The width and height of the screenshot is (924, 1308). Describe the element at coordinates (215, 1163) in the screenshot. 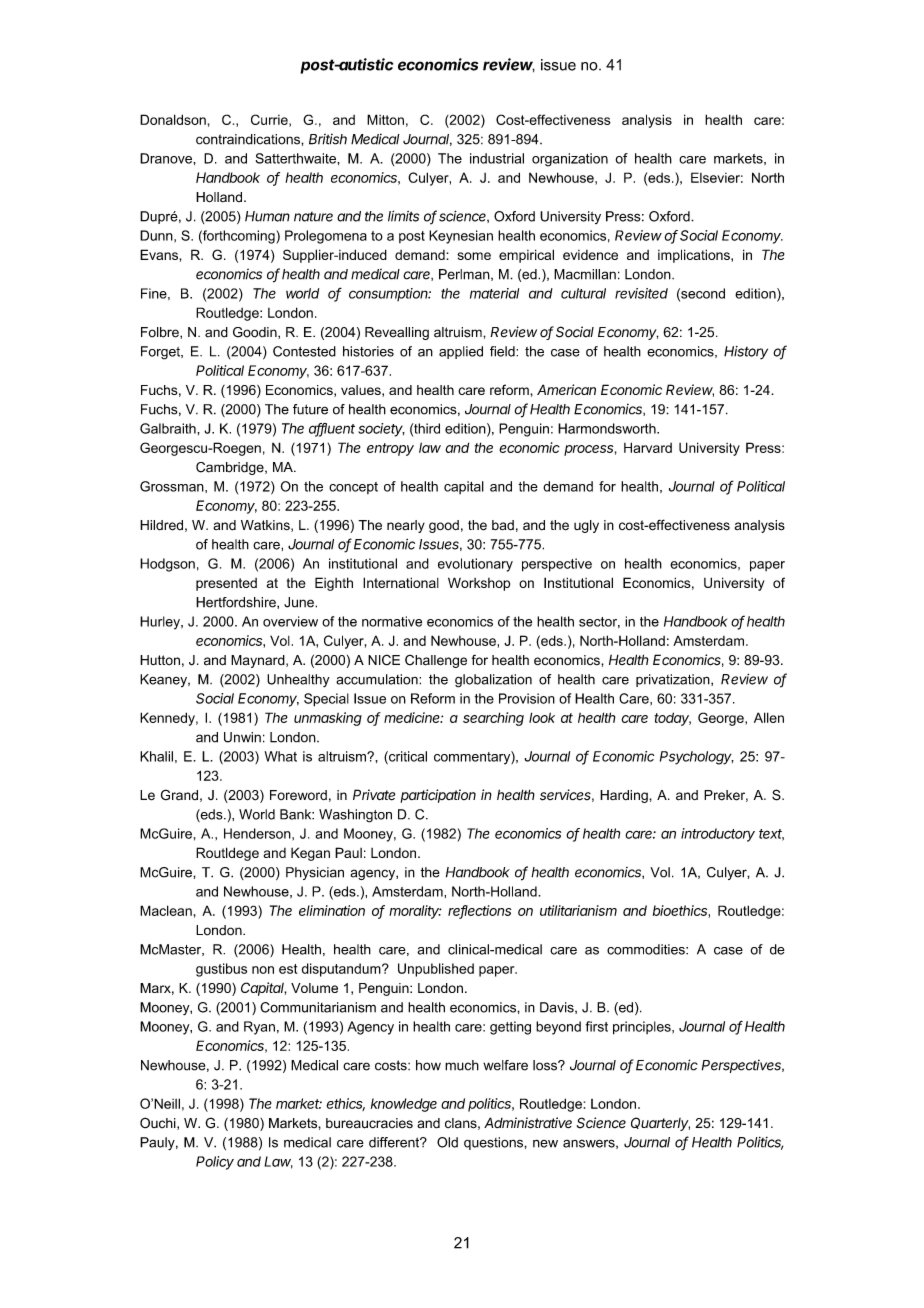

I see `Policy` at that location.
